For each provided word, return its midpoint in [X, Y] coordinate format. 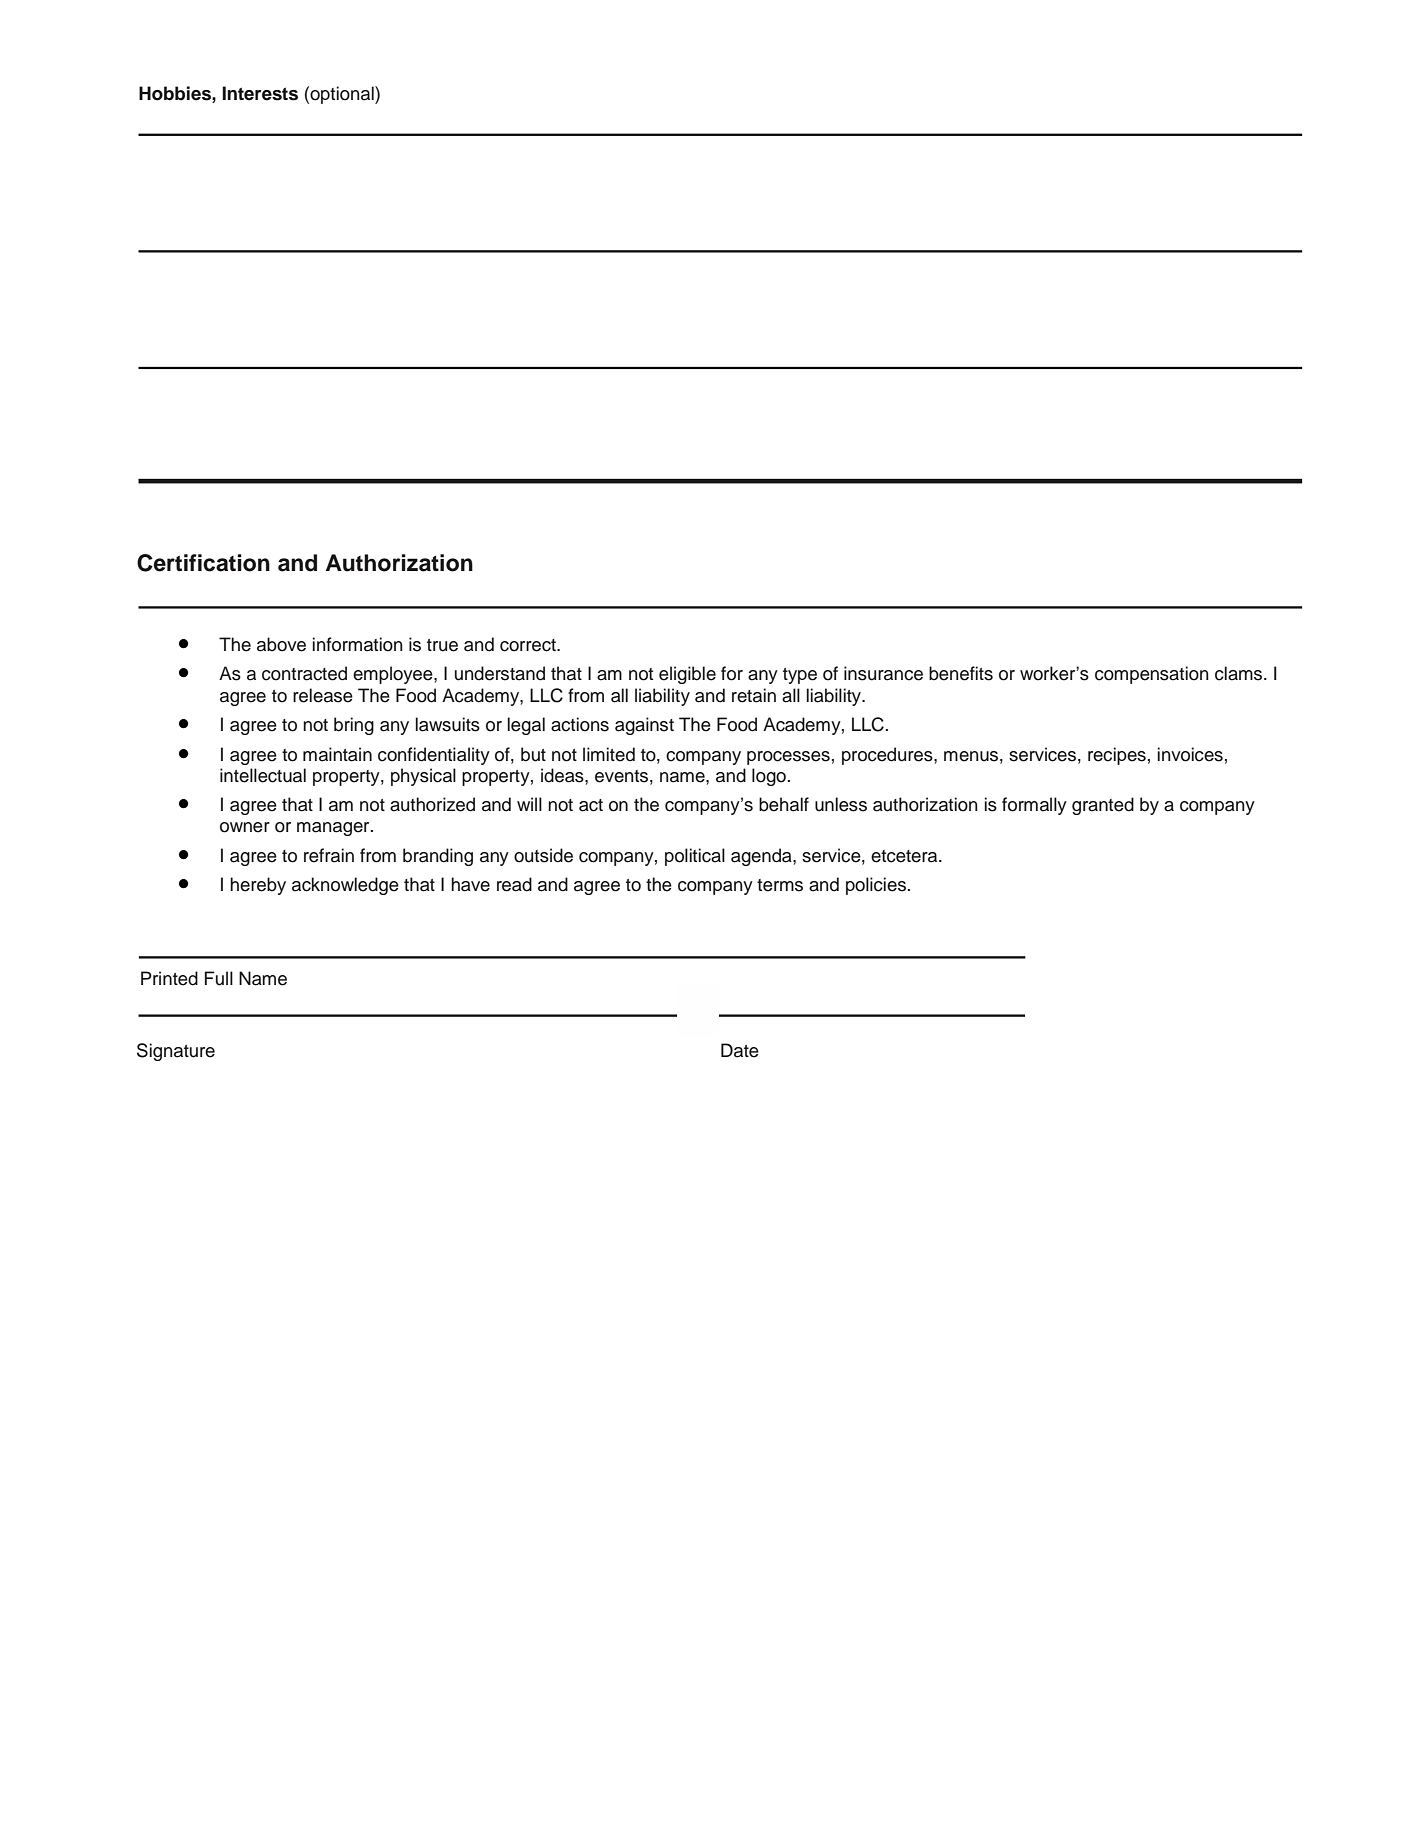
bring [354, 726]
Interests [260, 93]
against [644, 726]
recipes [1117, 756]
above [281, 644]
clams [1240, 673]
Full [219, 978]
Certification [203, 563]
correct [529, 645]
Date [740, 1050]
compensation [1152, 675]
